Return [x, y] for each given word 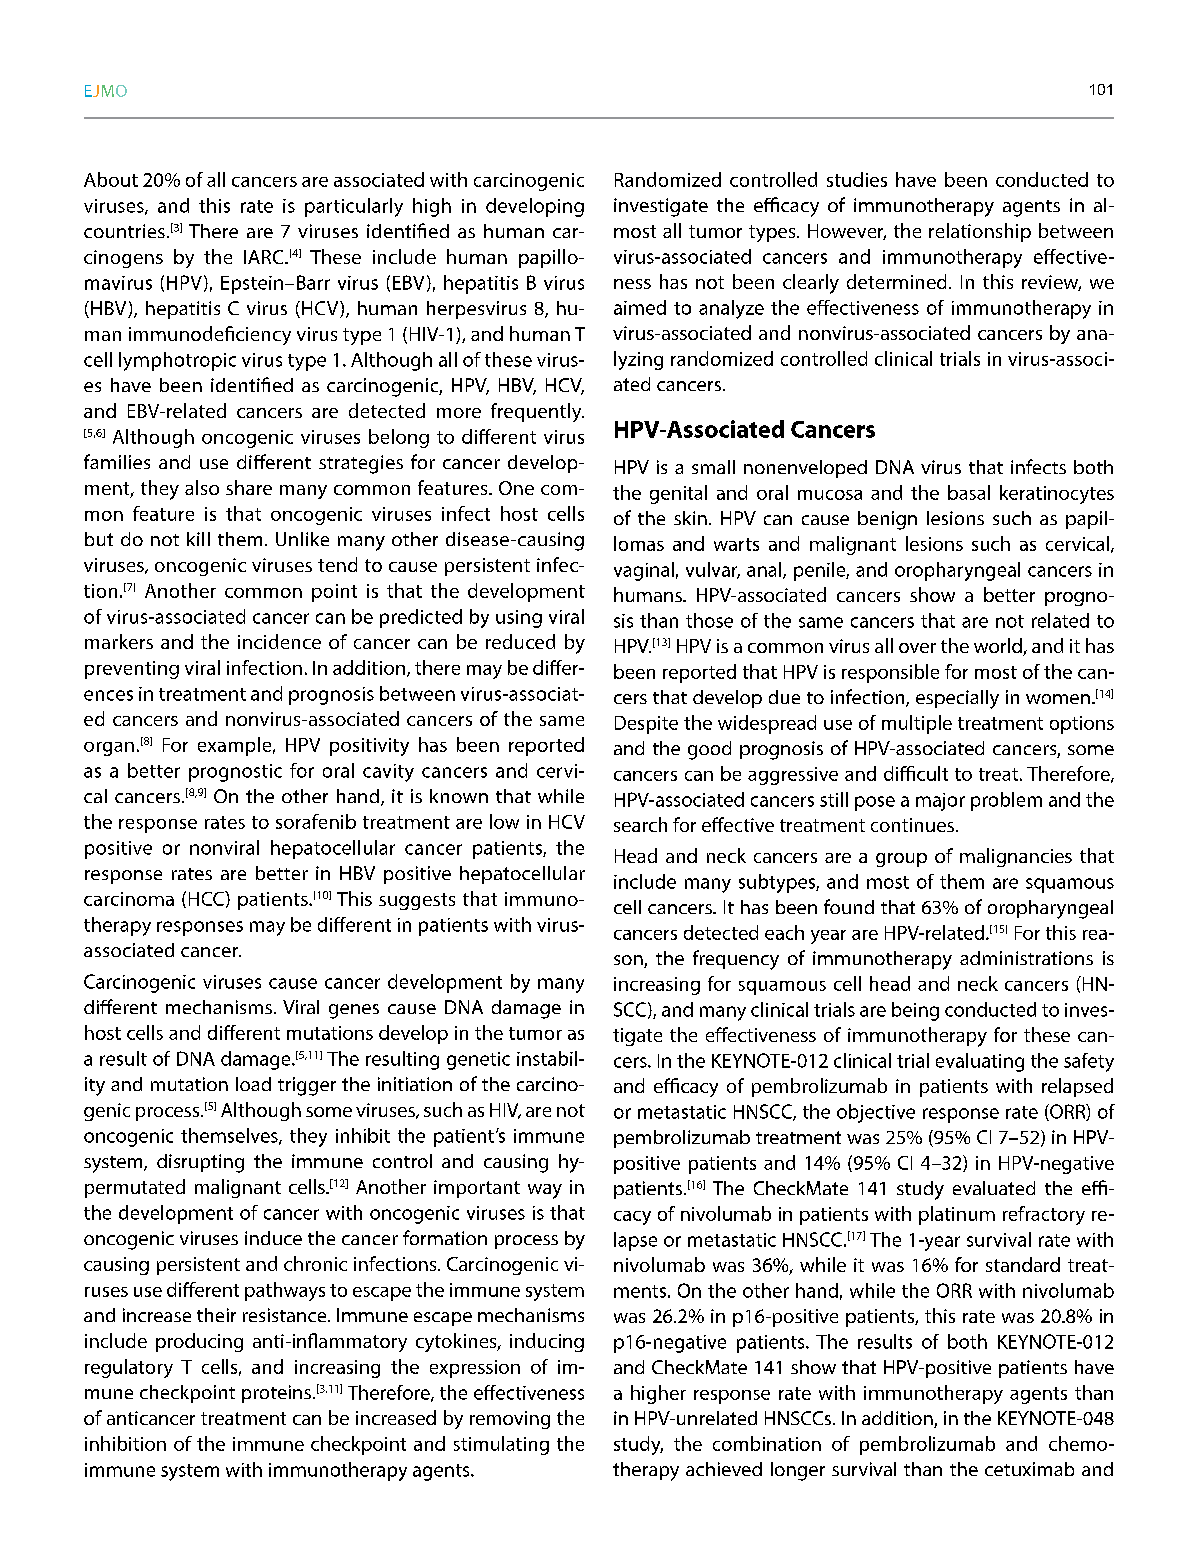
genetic [478, 1061]
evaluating [980, 1062]
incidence [279, 641]
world [999, 647]
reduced [520, 641]
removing [510, 1420]
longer [798, 1471]
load [253, 1084]
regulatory [129, 1368]
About [111, 179]
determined [896, 281]
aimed [640, 307]
